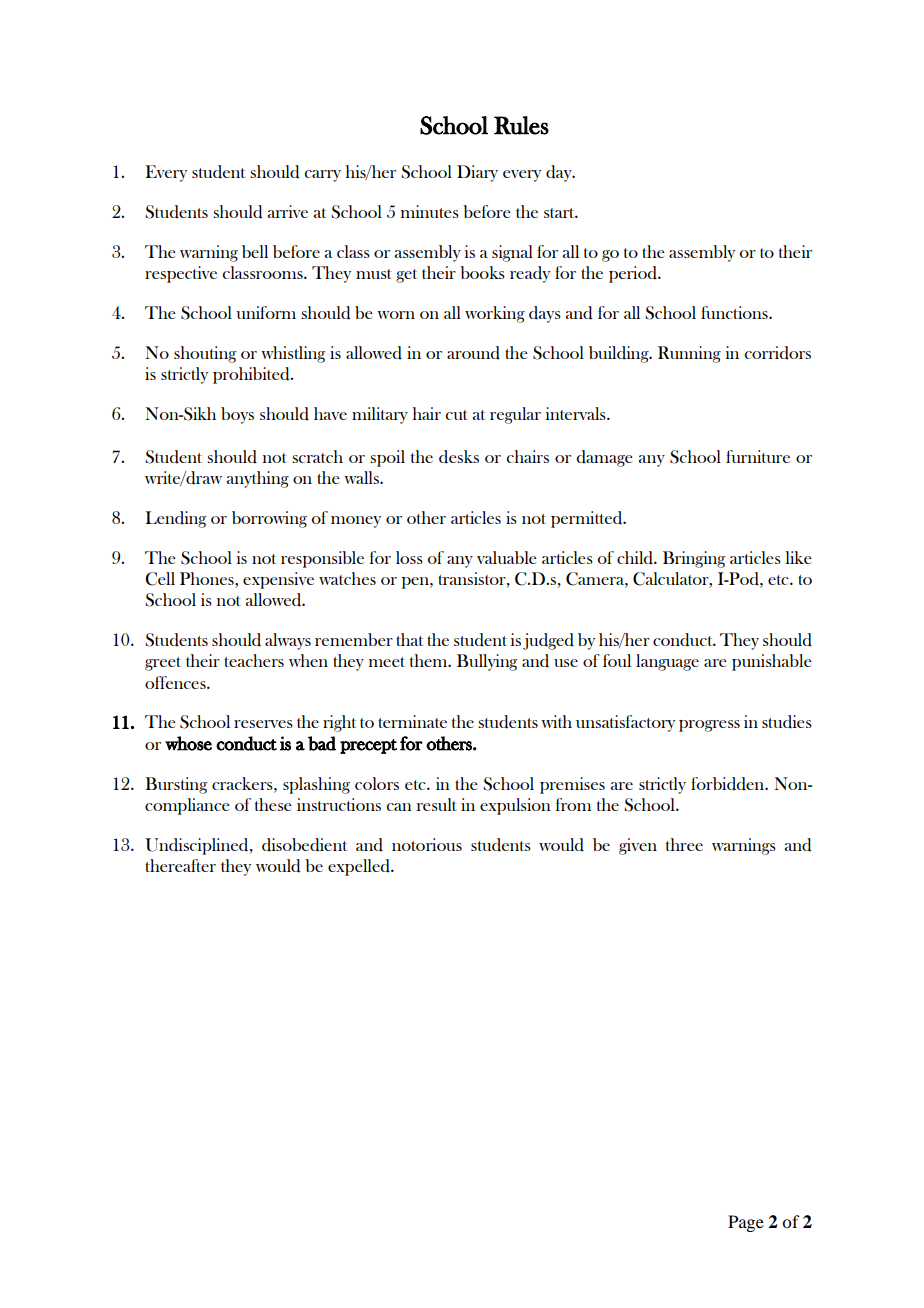 The width and height of the page is (924, 1308). What do you see at coordinates (758, 456) in the page?
I see `furniture` at bounding box center [758, 456].
